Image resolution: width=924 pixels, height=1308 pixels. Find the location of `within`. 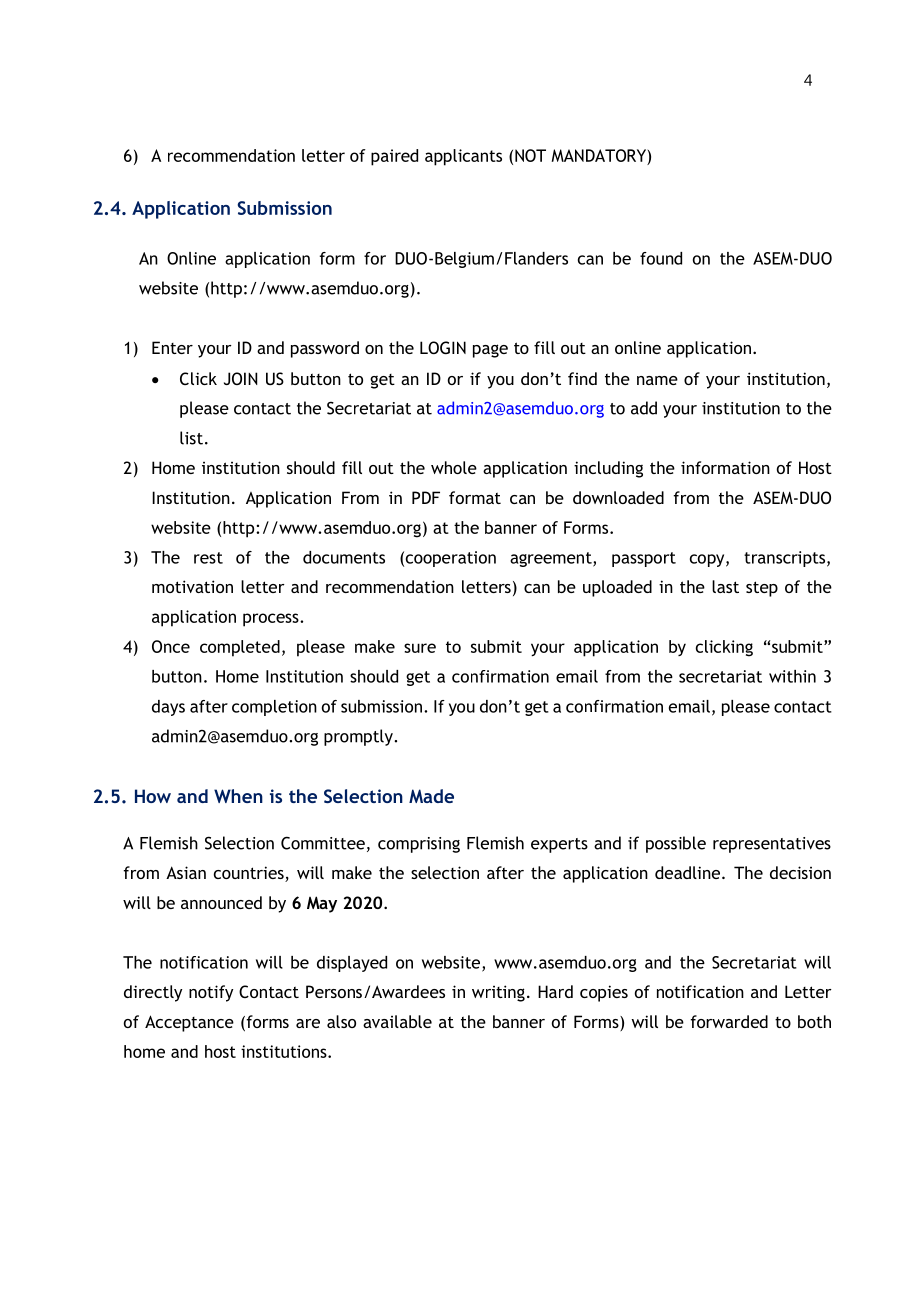

within is located at coordinates (792, 676).
